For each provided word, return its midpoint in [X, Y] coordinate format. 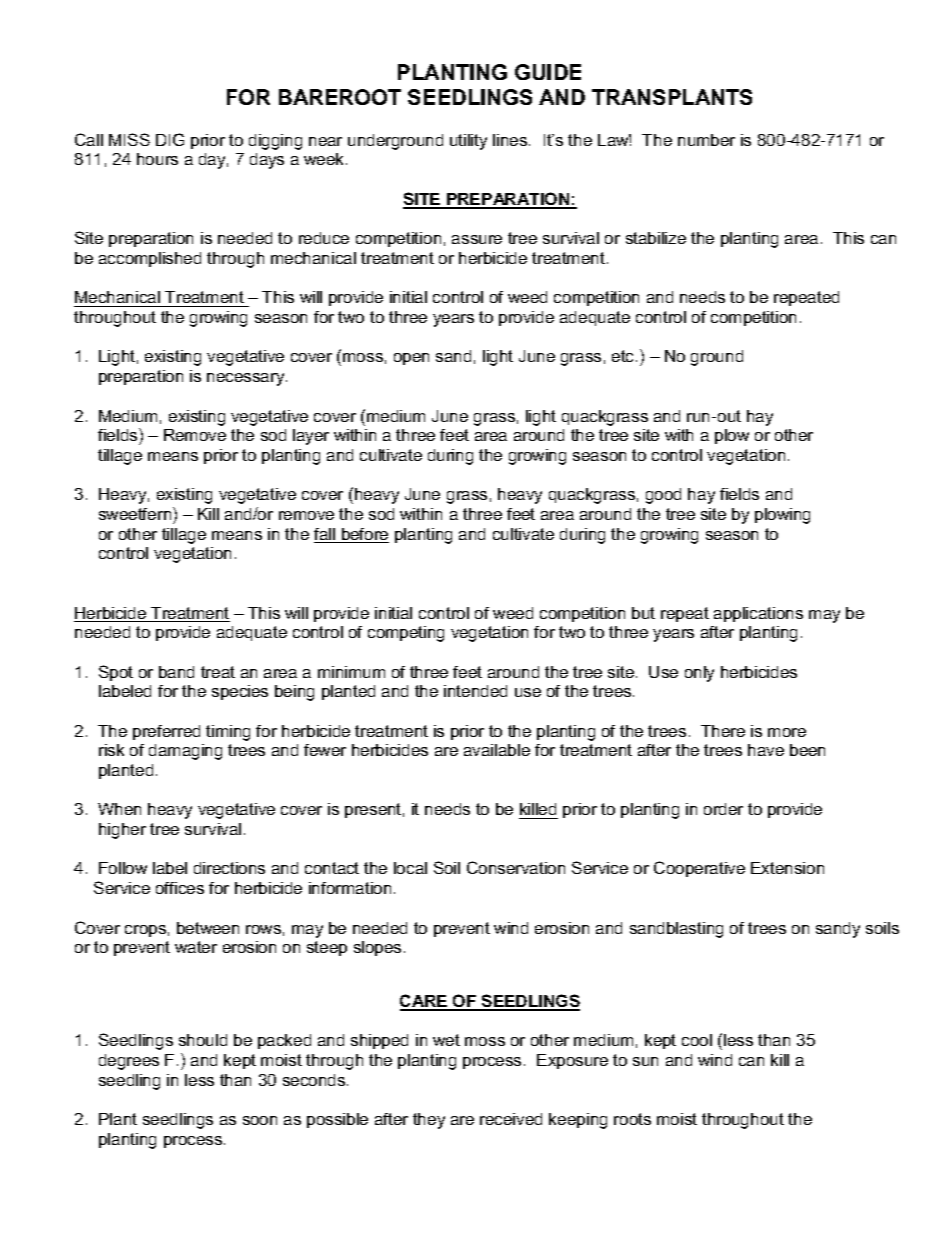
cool [697, 1040]
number [706, 140]
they [429, 1121]
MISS [129, 139]
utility [468, 142]
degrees [129, 1062]
